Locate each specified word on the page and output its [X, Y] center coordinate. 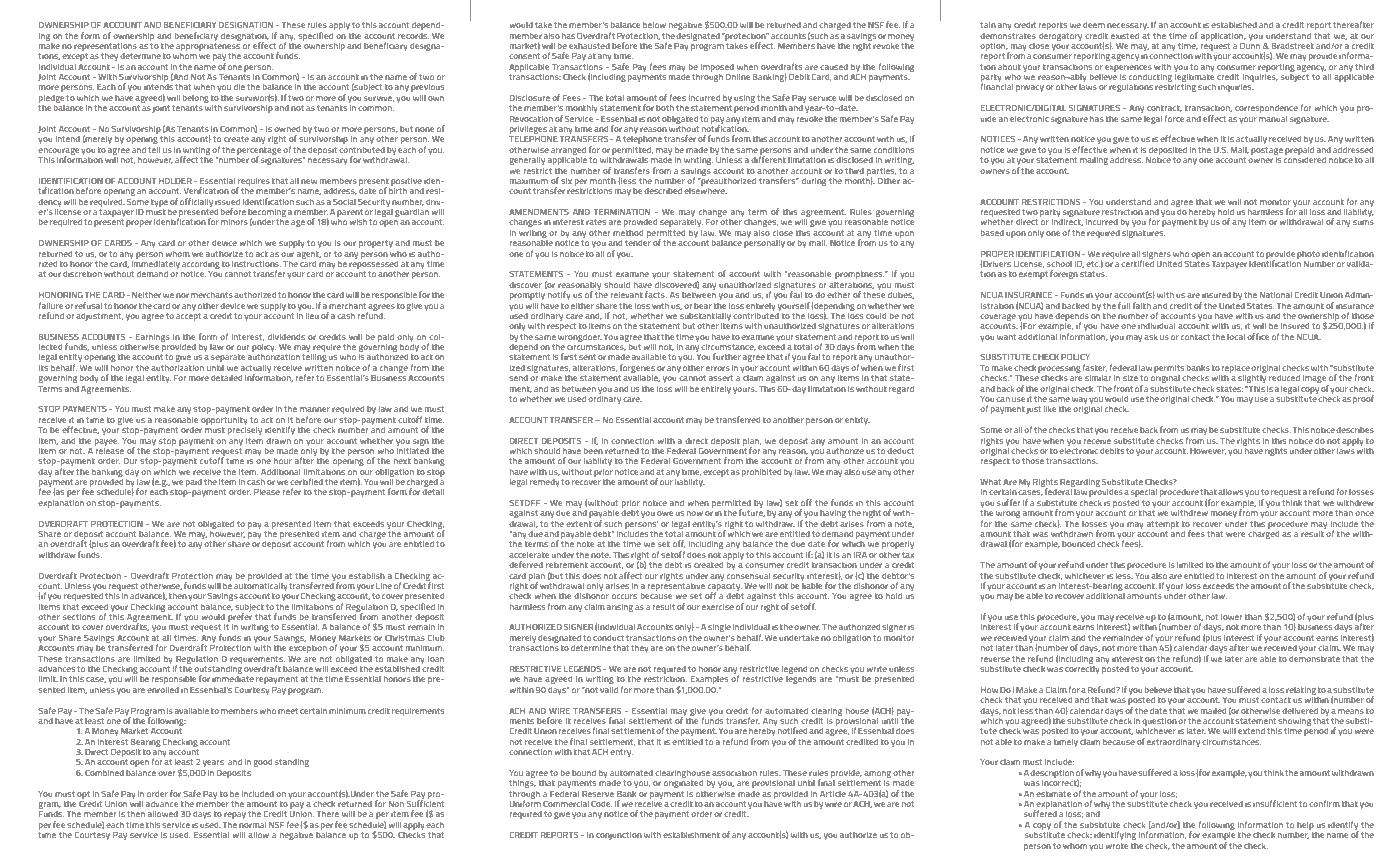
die [239, 86]
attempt [1163, 525]
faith [1142, 305]
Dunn [1250, 44]
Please [267, 491]
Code [601, 803]
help [1305, 825]
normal [252, 824]
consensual [748, 575]
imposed [717, 69]
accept [188, 317]
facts [656, 294]
